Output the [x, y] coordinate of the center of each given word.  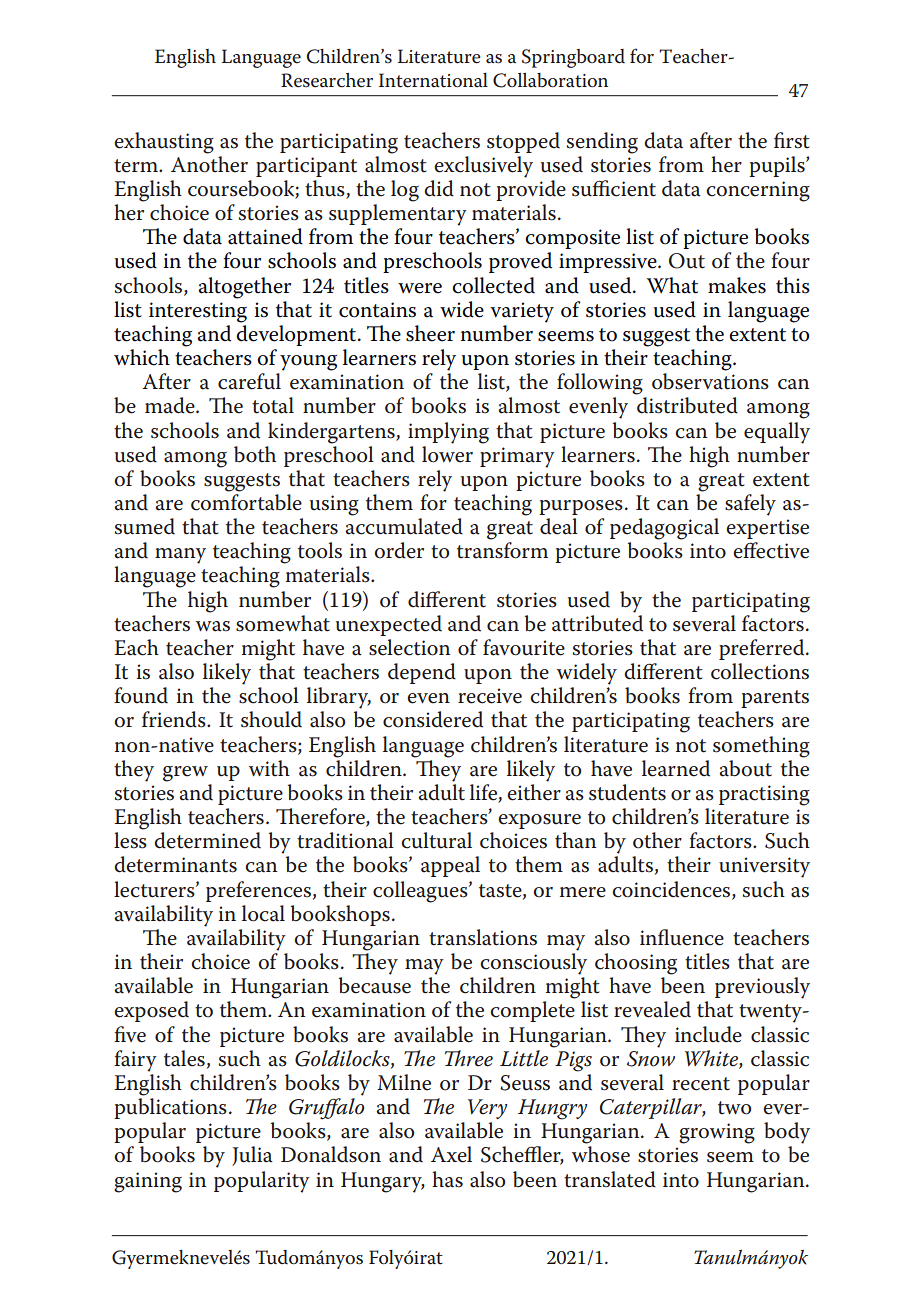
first [792, 140]
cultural [436, 840]
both [255, 454]
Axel [451, 1154]
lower [447, 453]
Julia [252, 1156]
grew [185, 774]
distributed [687, 405]
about [745, 768]
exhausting [164, 143]
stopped [523, 142]
